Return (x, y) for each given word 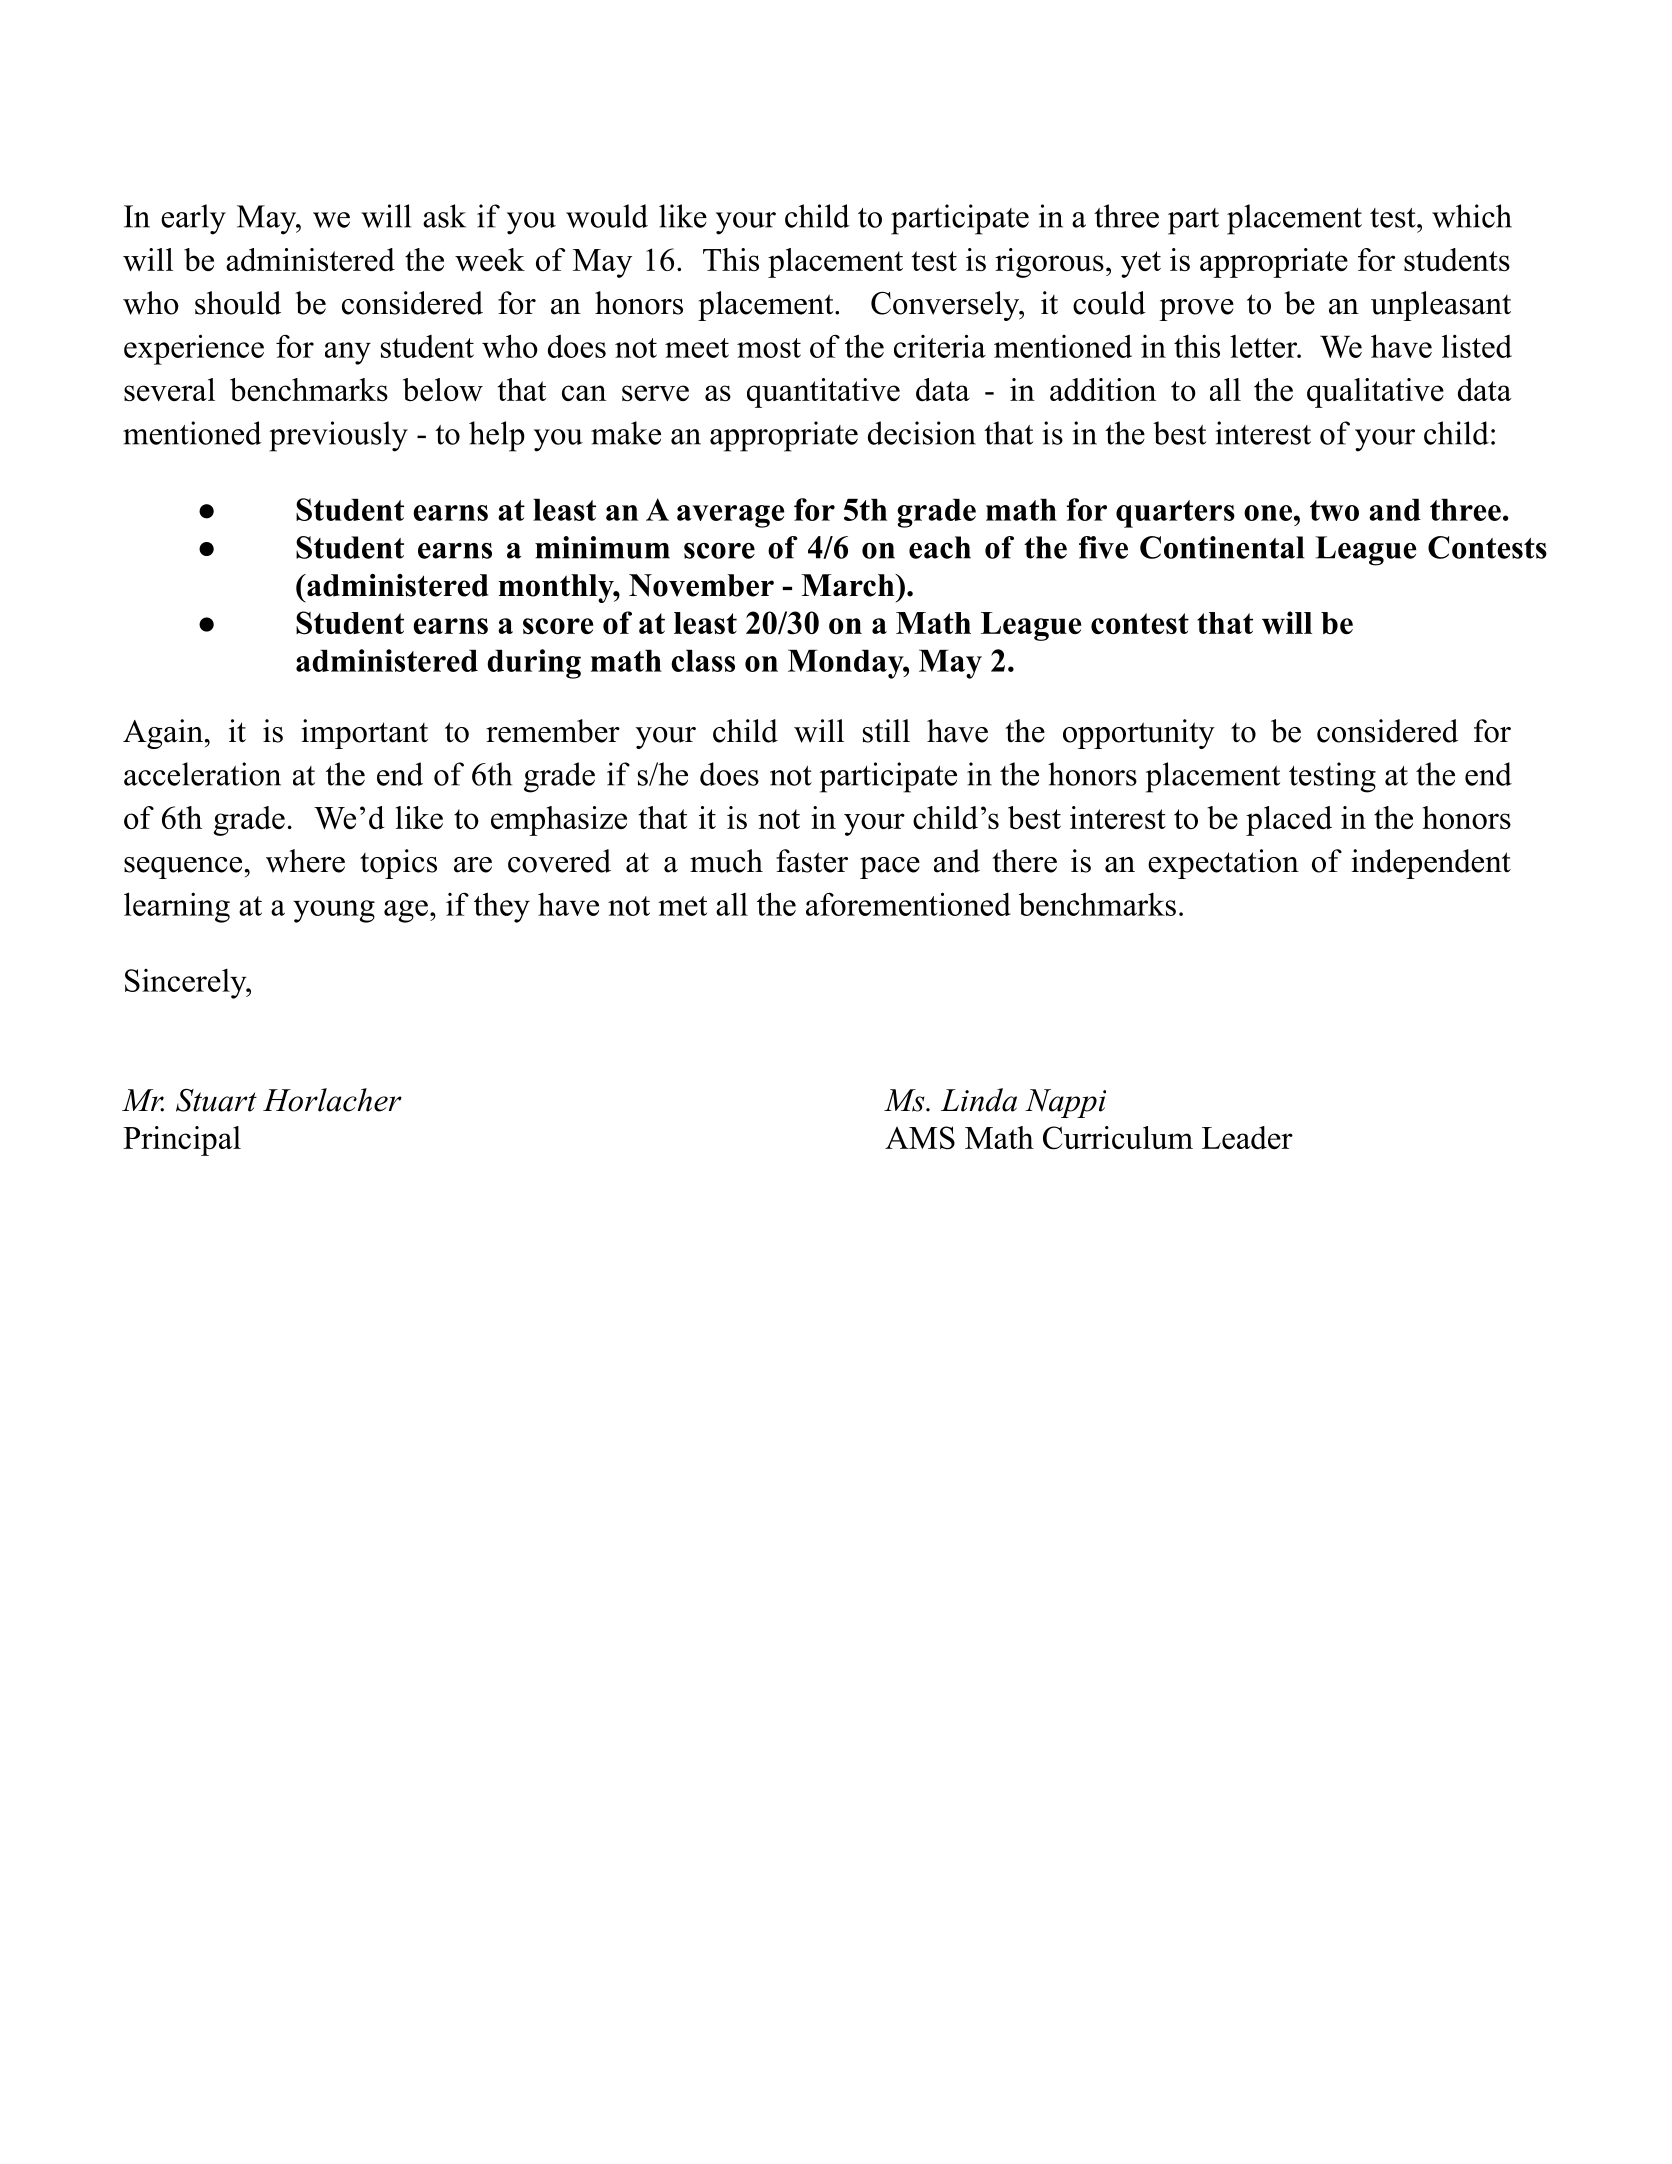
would (607, 216)
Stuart (216, 1100)
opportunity (1139, 734)
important (364, 734)
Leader (1247, 1137)
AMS (920, 1138)
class (703, 660)
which (1472, 216)
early (193, 219)
